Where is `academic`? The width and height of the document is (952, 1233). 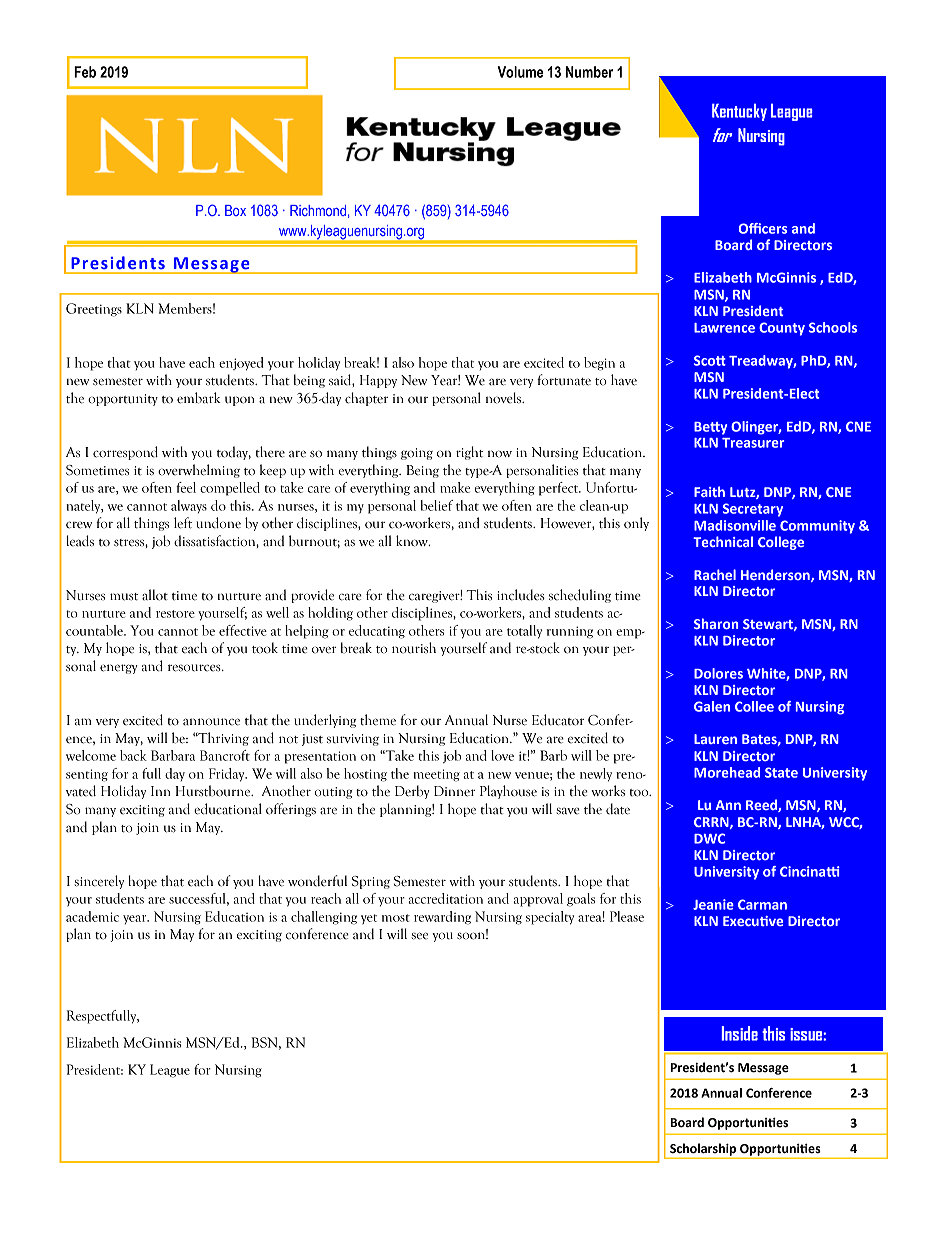 academic is located at coordinates (92, 916).
